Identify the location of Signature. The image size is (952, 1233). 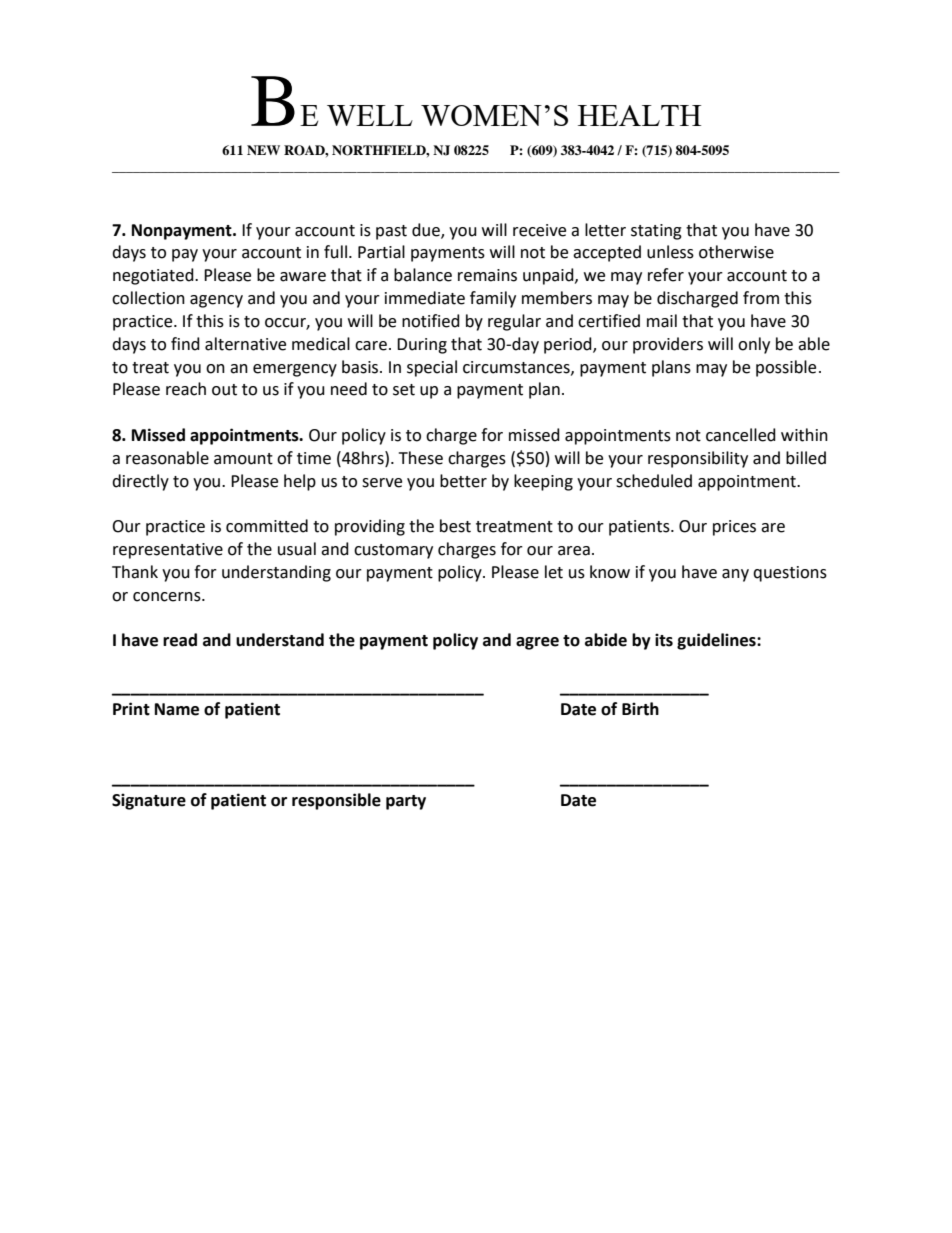
(149, 801).
